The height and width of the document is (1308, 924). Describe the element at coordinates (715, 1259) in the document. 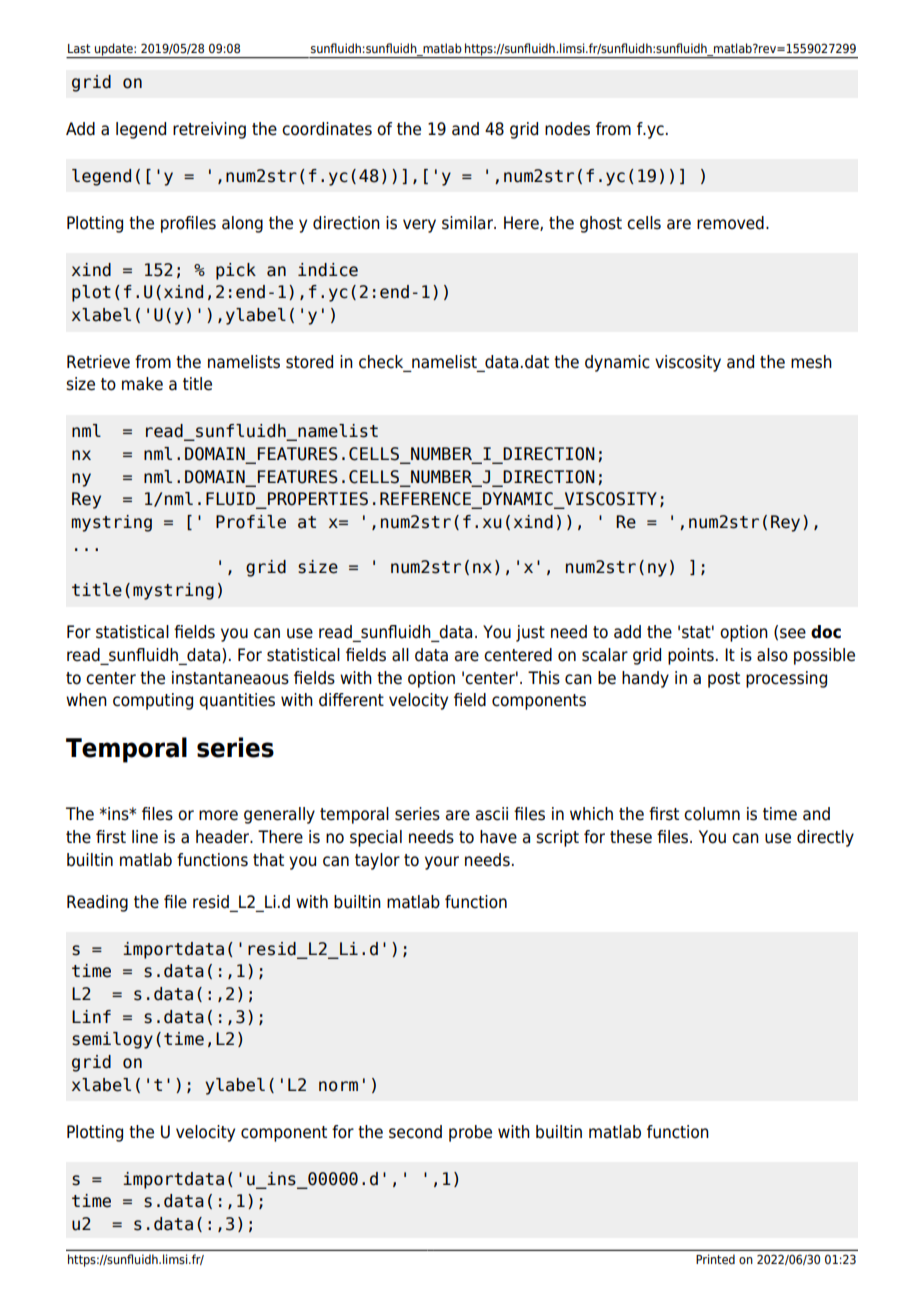

I see `Printed` at that location.
